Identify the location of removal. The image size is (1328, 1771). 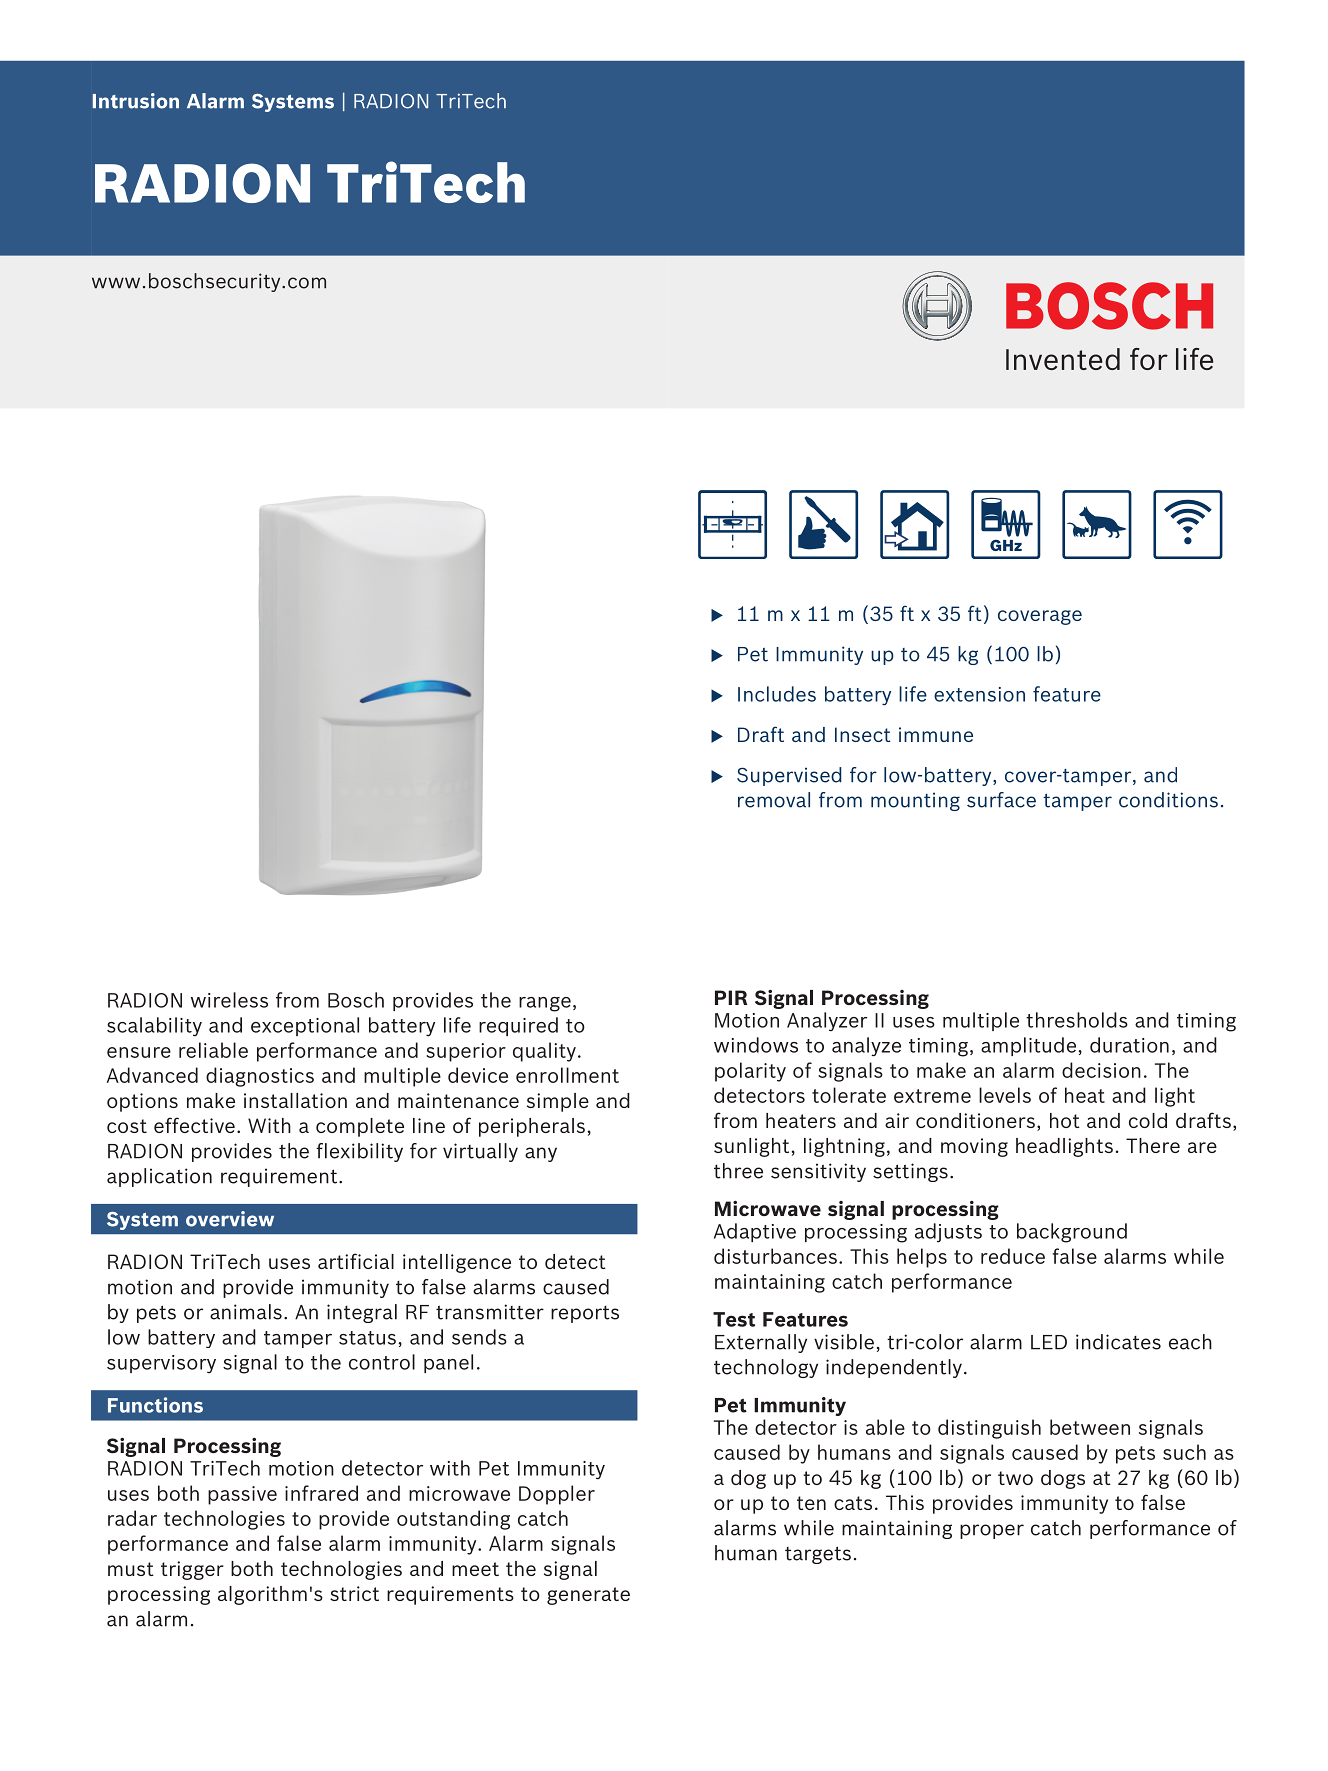
(774, 800).
